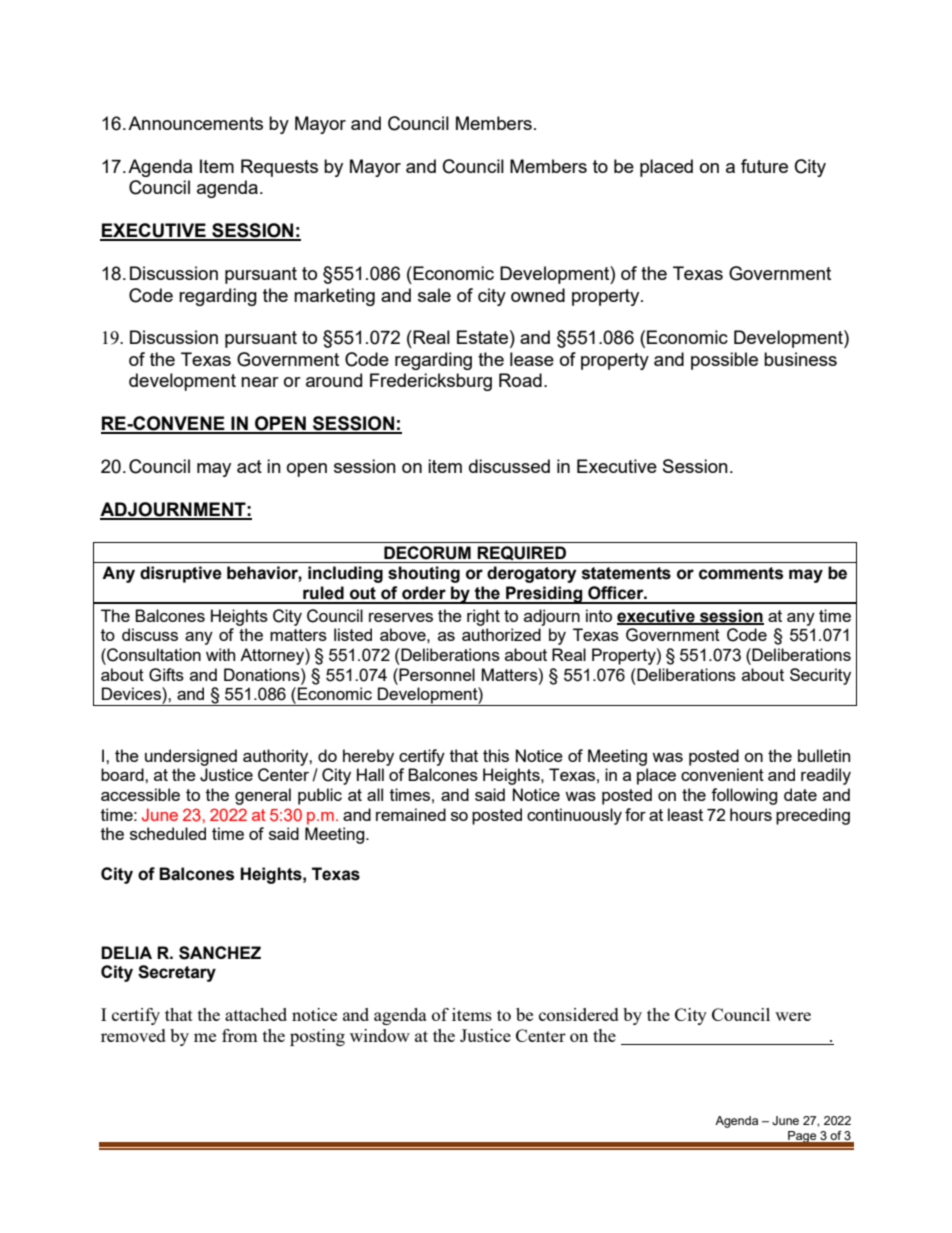 The width and height of the image is (952, 1233). Describe the element at coordinates (263, 796) in the image. I see `general` at that location.
